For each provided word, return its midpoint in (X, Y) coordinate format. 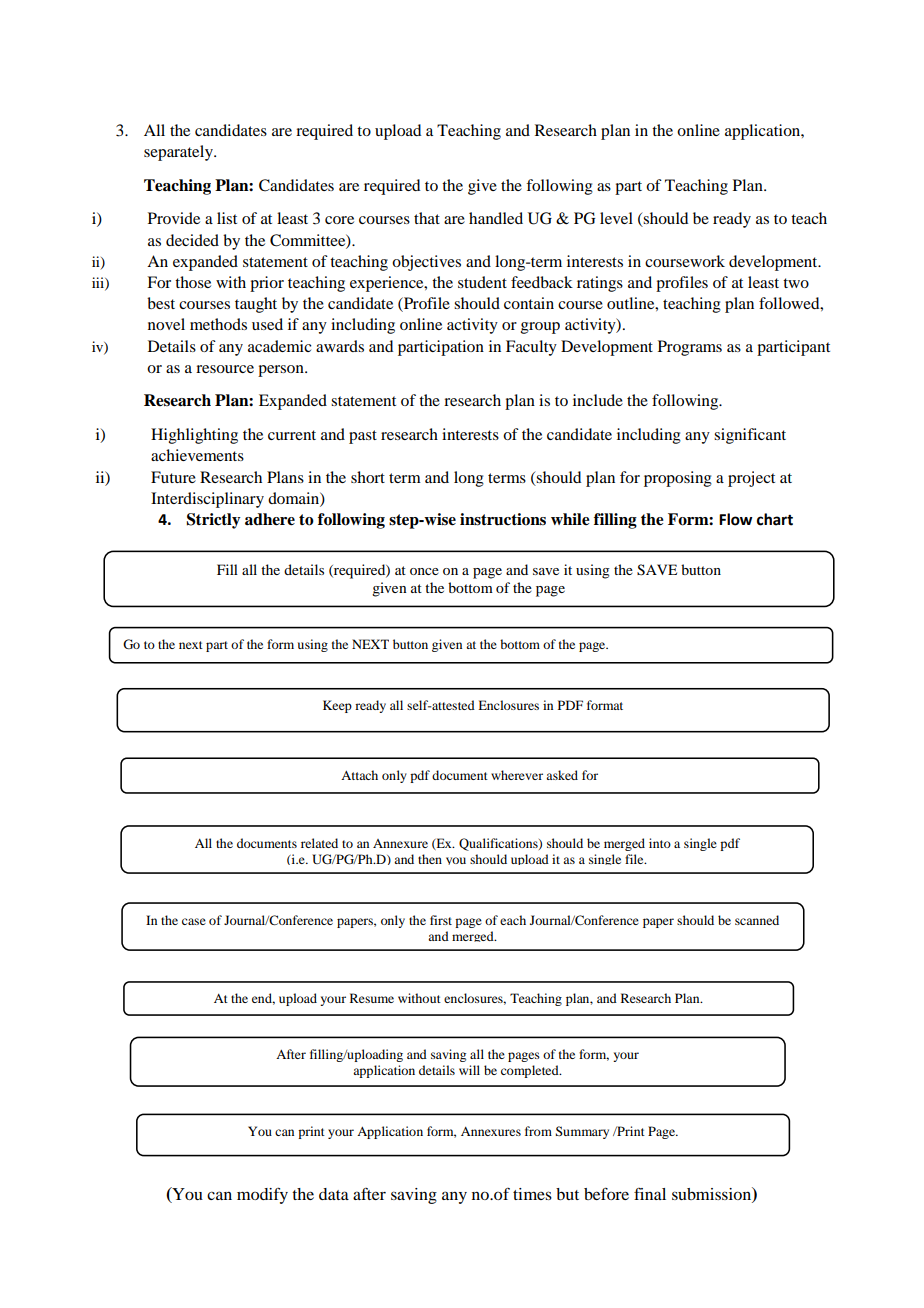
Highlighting (194, 436)
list (227, 218)
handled (496, 218)
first (441, 920)
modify (262, 1195)
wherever (517, 775)
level (616, 218)
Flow (735, 519)
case (194, 921)
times (532, 1194)
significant (750, 436)
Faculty (531, 348)
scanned (757, 920)
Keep (337, 706)
